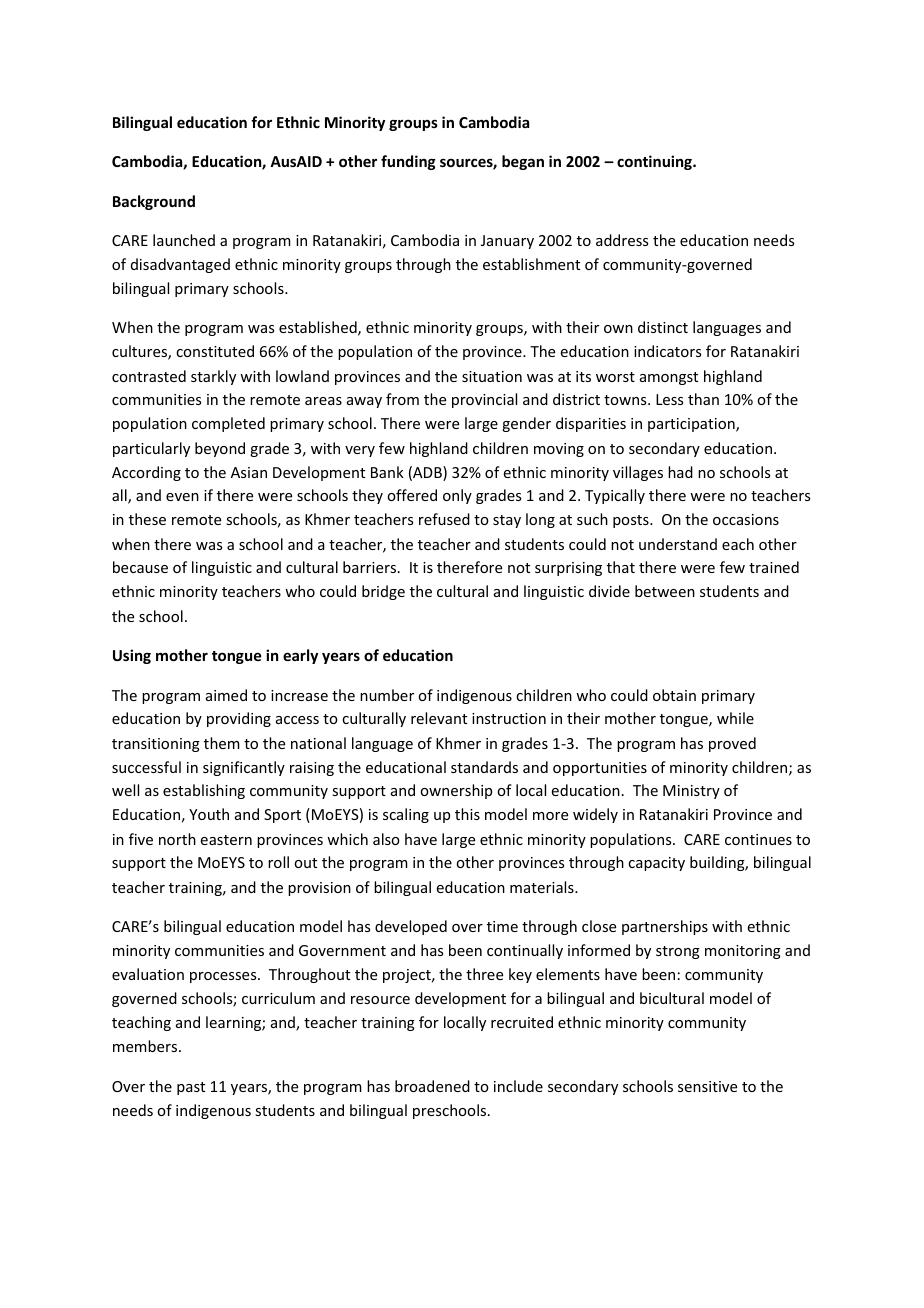  What do you see at coordinates (132, 656) in the screenshot?
I see `Using` at bounding box center [132, 656].
